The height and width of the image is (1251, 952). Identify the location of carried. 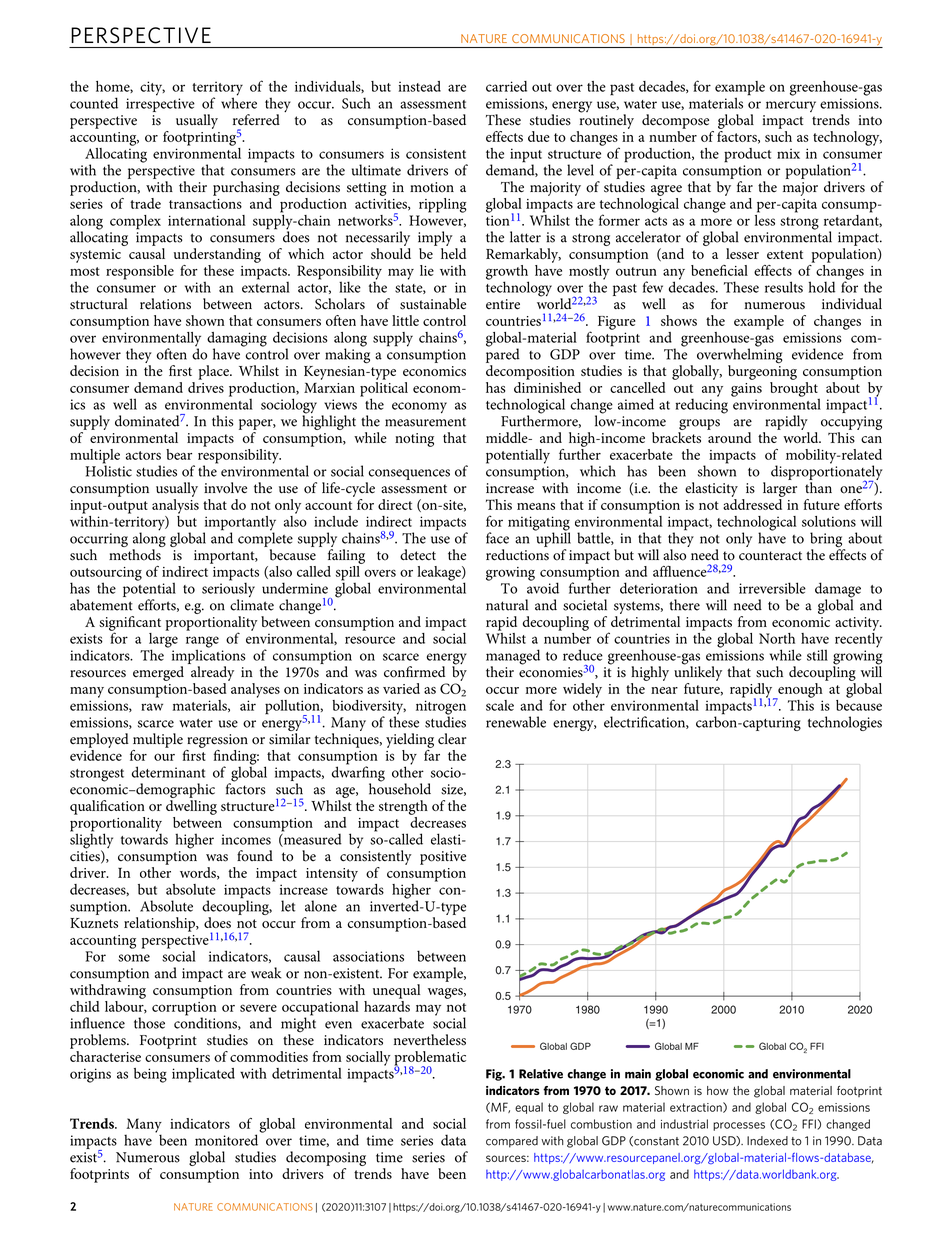
(506, 86).
